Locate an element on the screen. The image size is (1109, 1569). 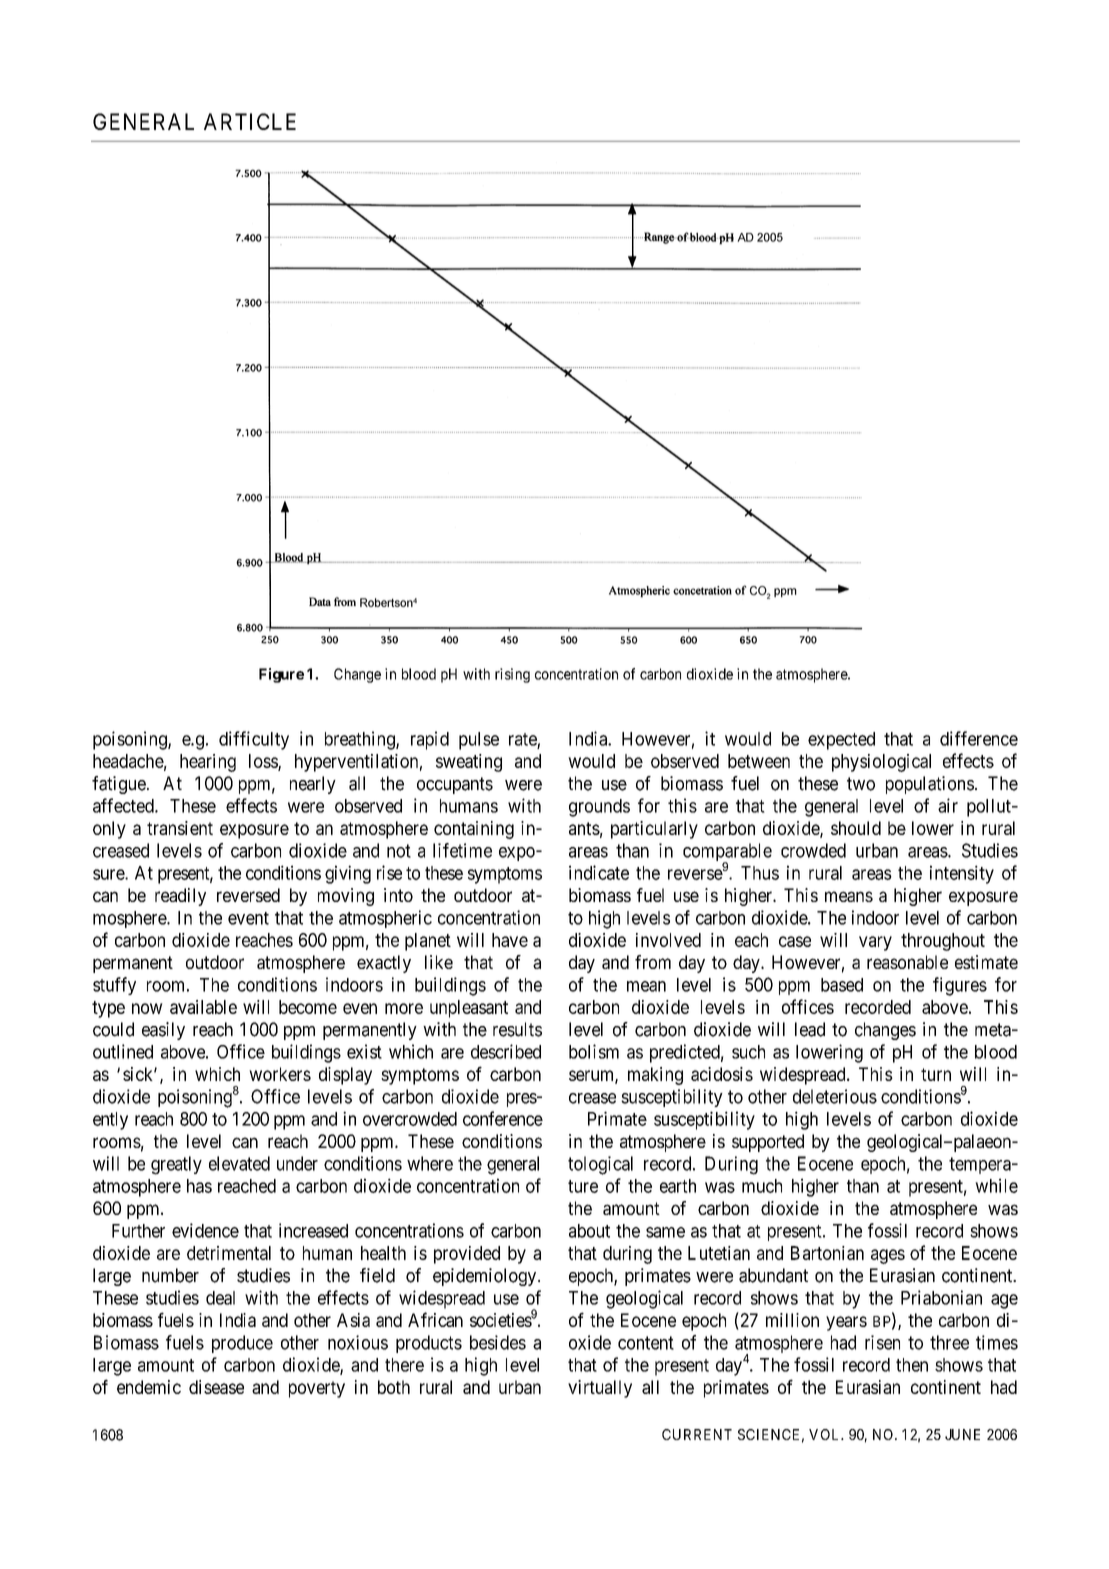
expected is located at coordinates (841, 741).
